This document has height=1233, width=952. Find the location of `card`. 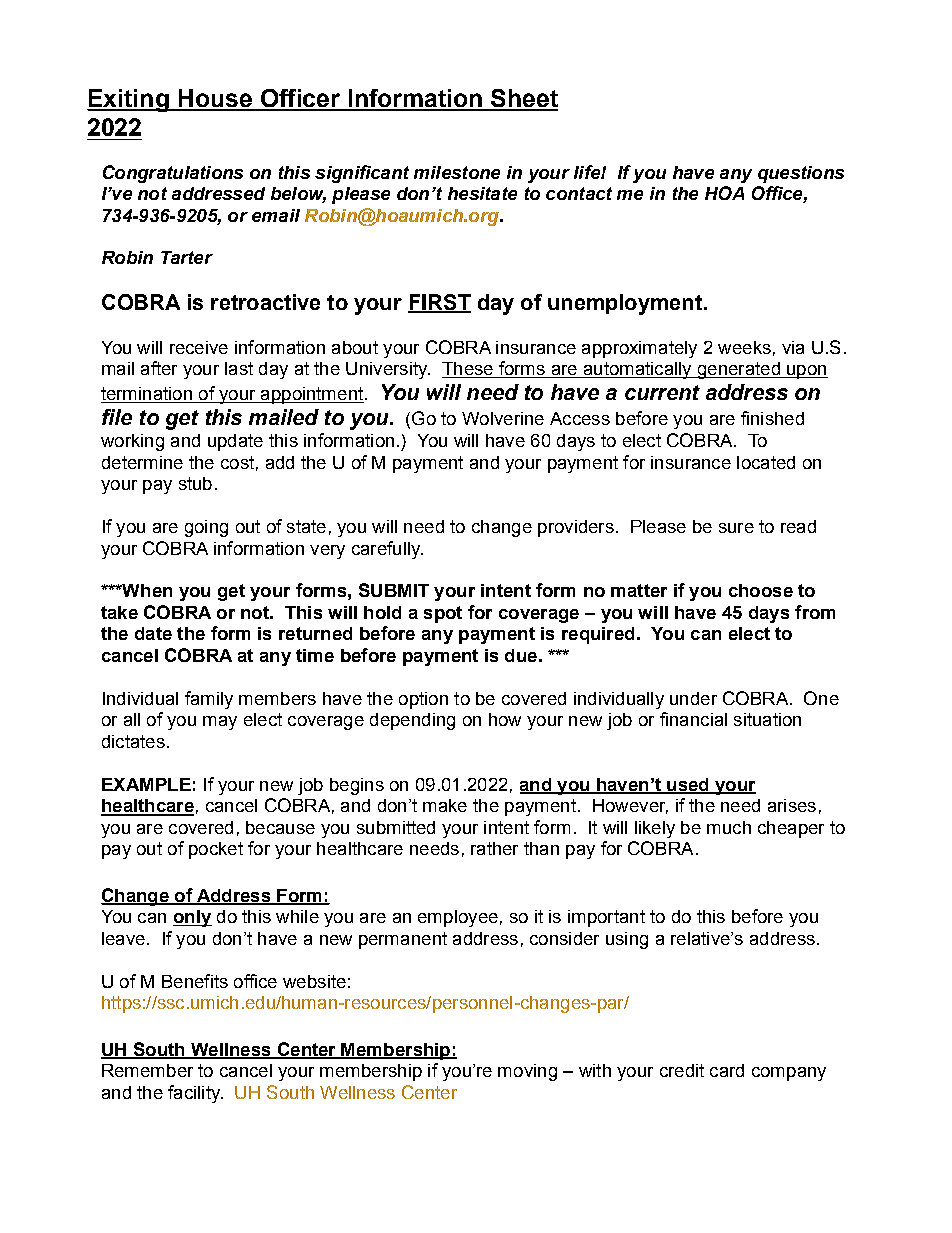

card is located at coordinates (727, 1070).
